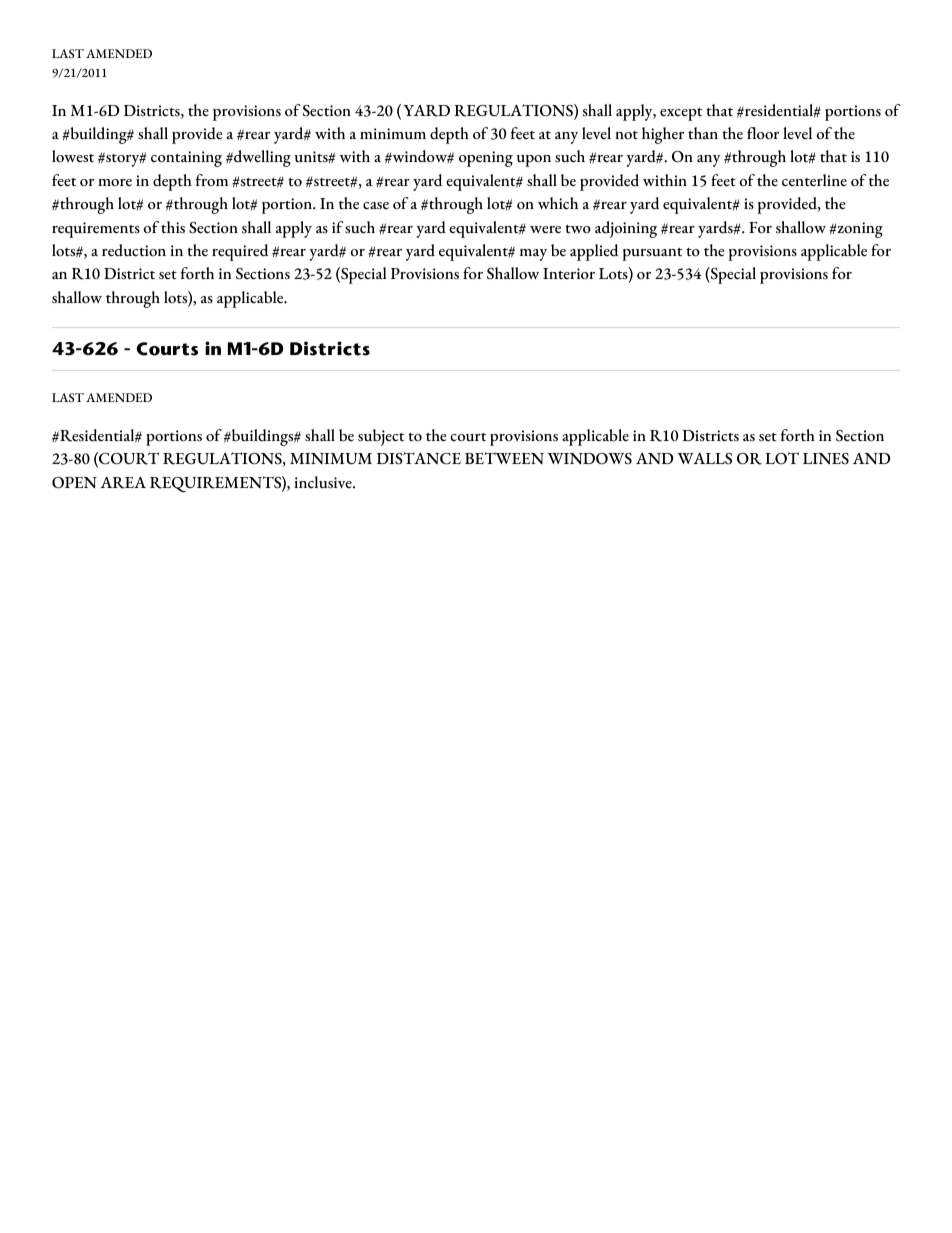 Image resolution: width=952 pixels, height=1233 pixels. What do you see at coordinates (652, 254) in the document?
I see `pursuant` at bounding box center [652, 254].
